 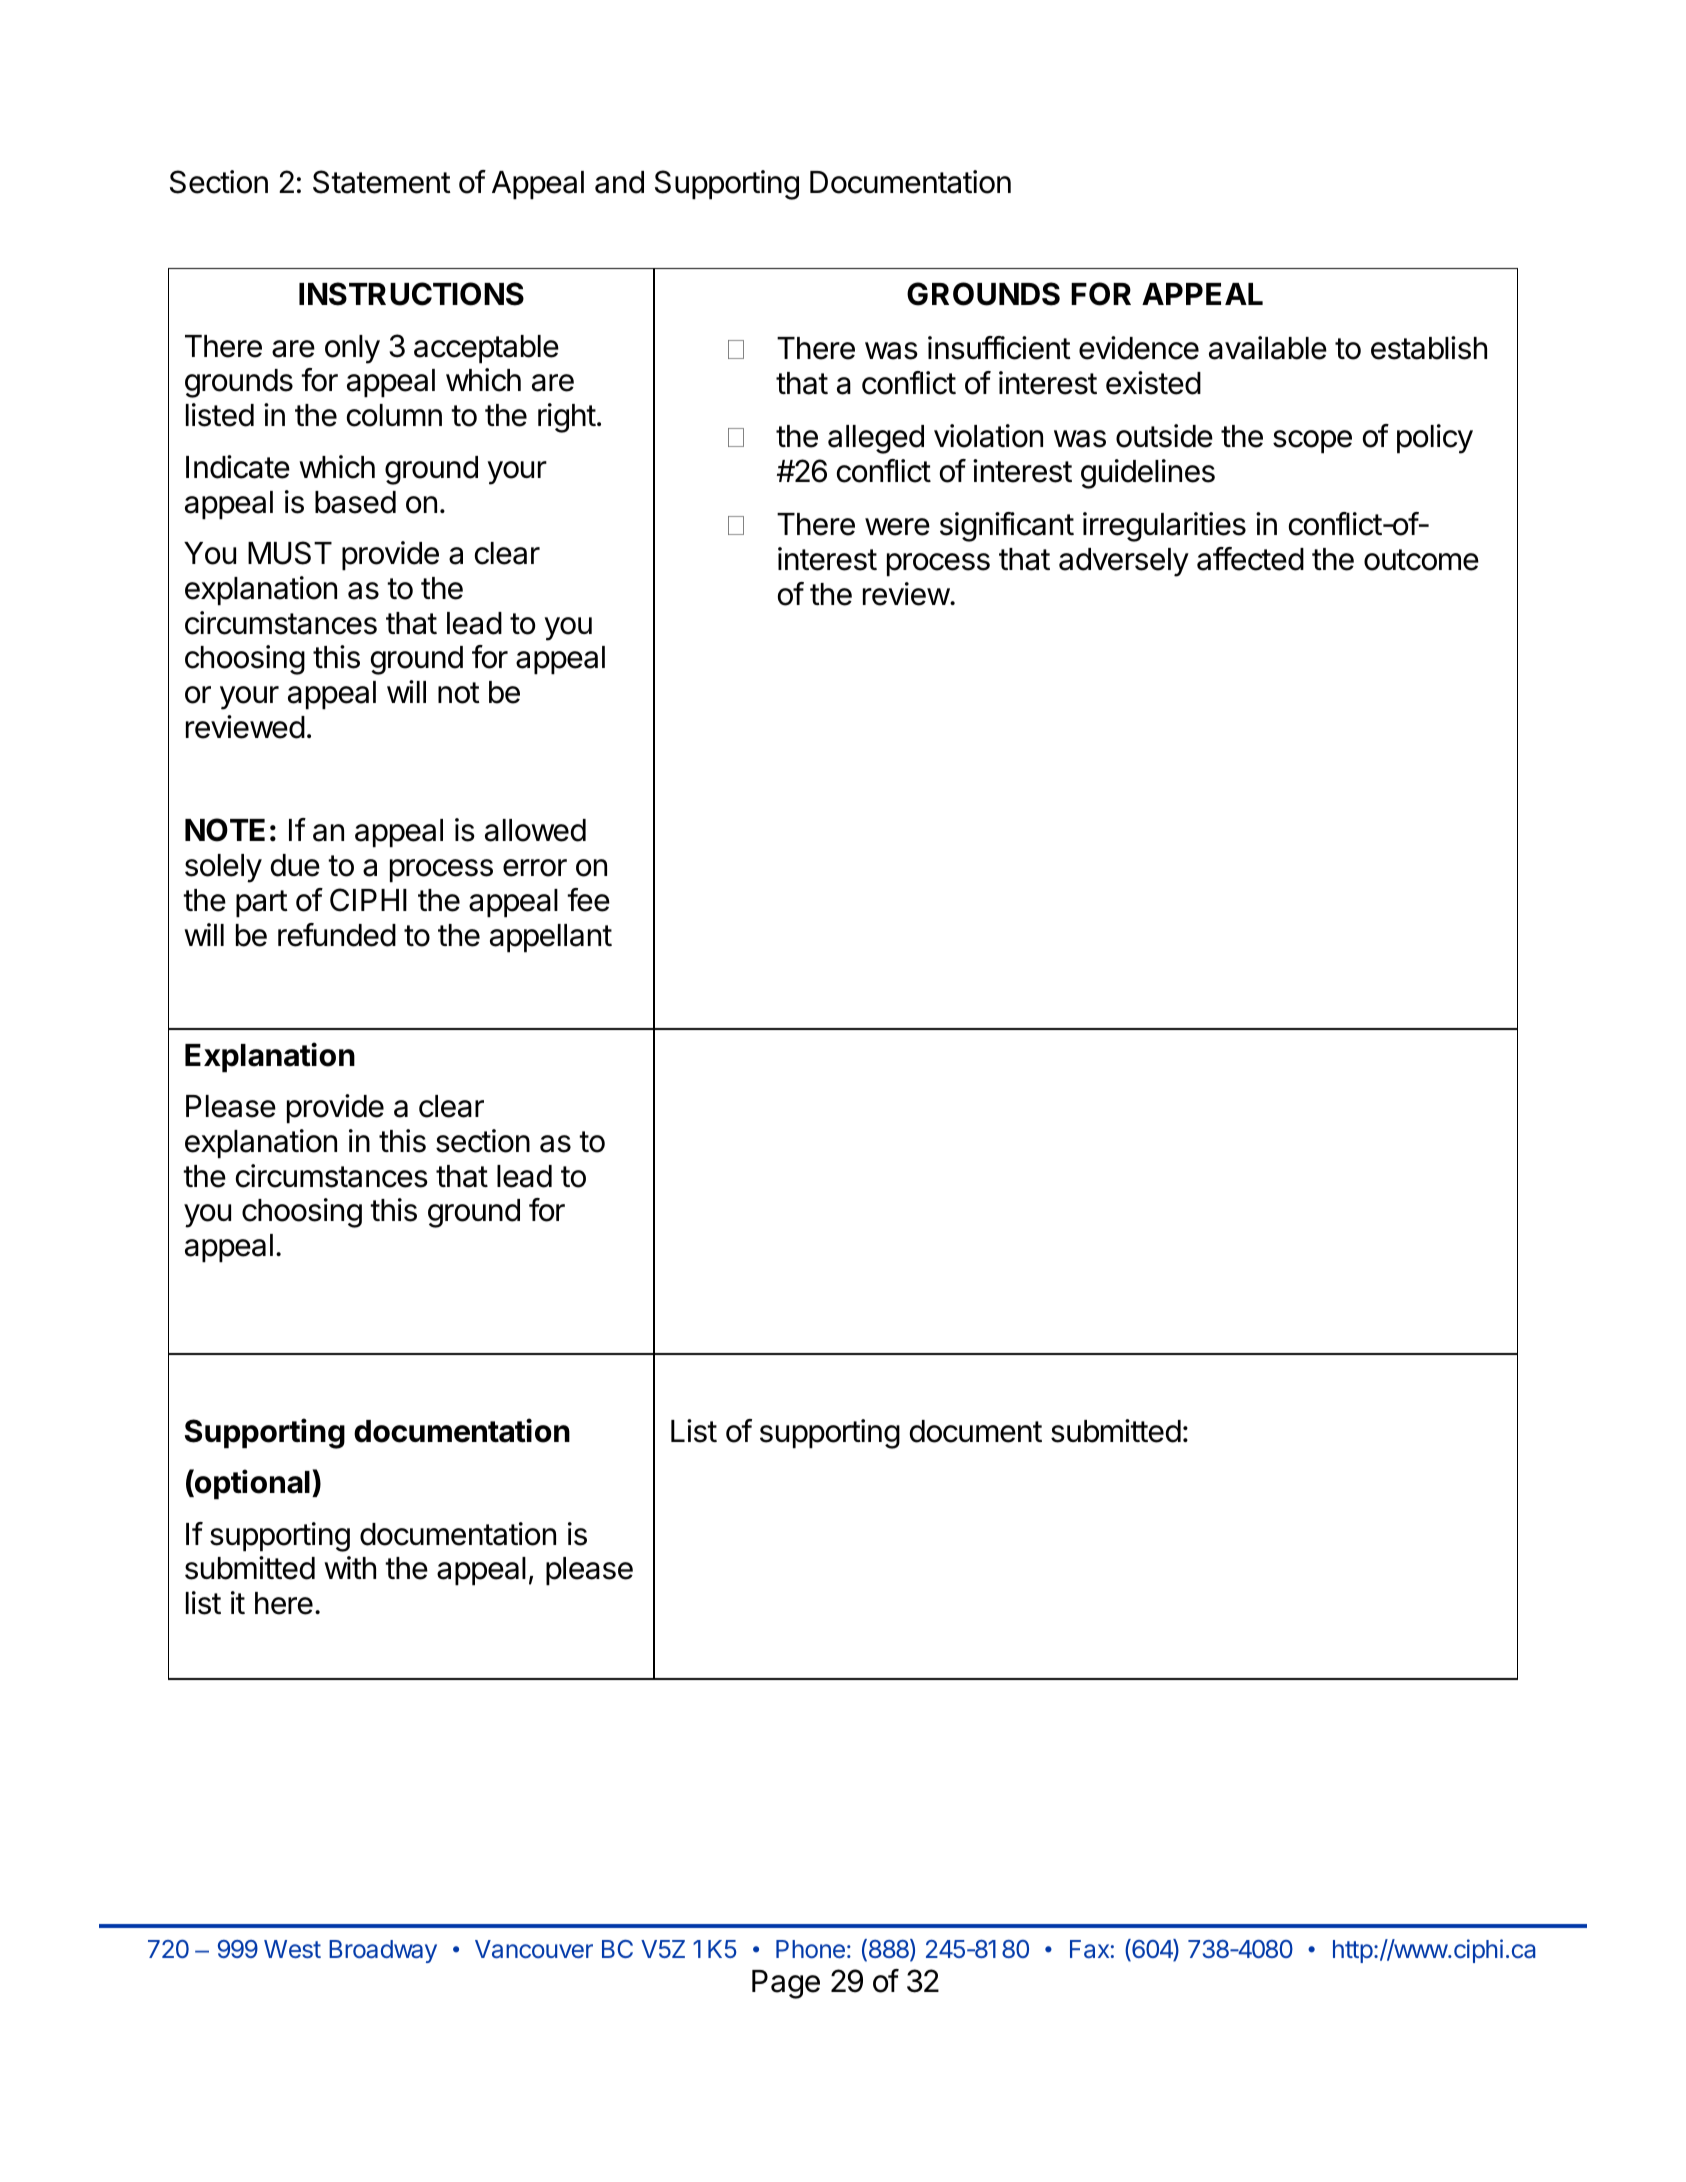 What do you see at coordinates (1250, 559) in the screenshot?
I see `affected` at bounding box center [1250, 559].
